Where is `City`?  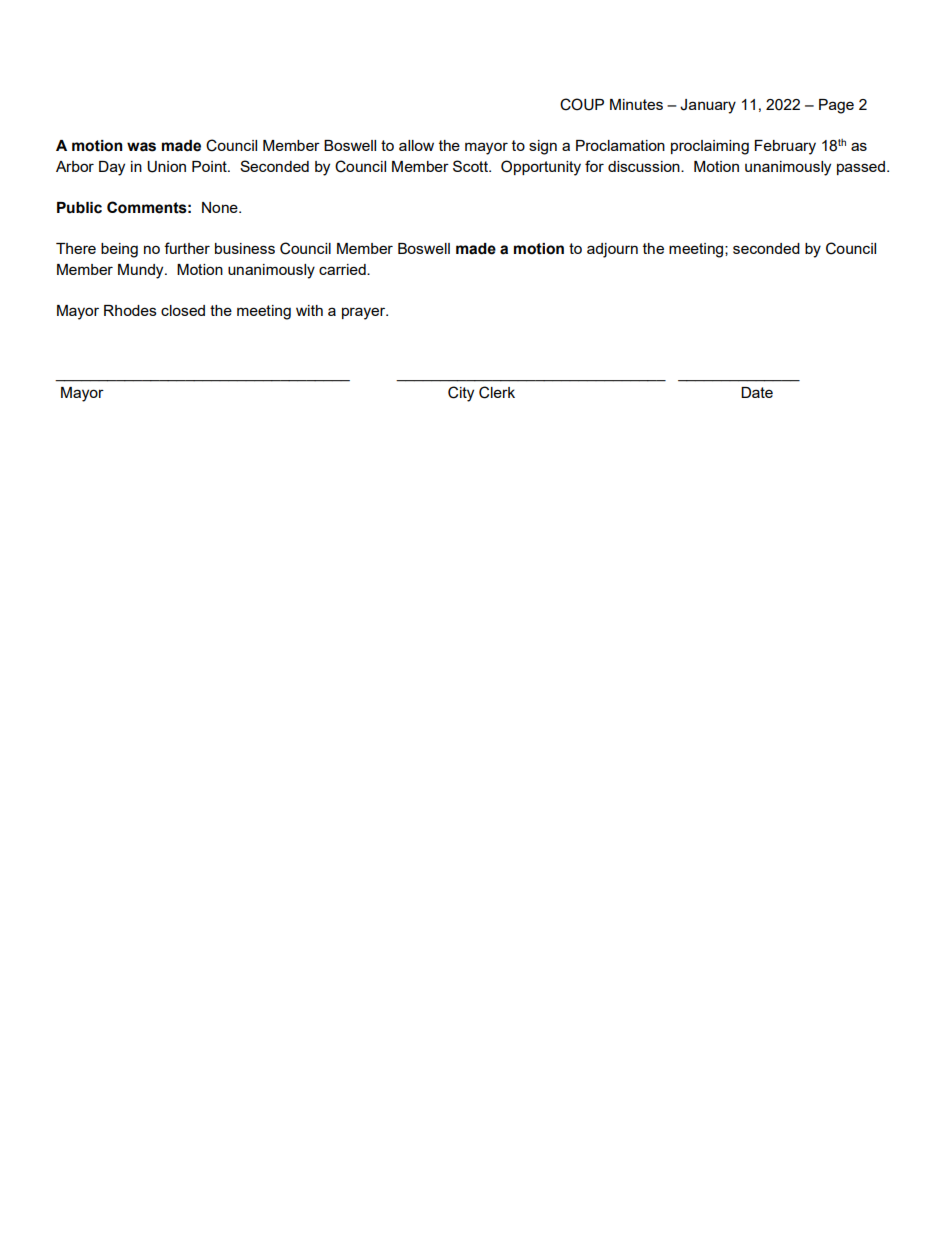
City is located at coordinates (461, 394).
